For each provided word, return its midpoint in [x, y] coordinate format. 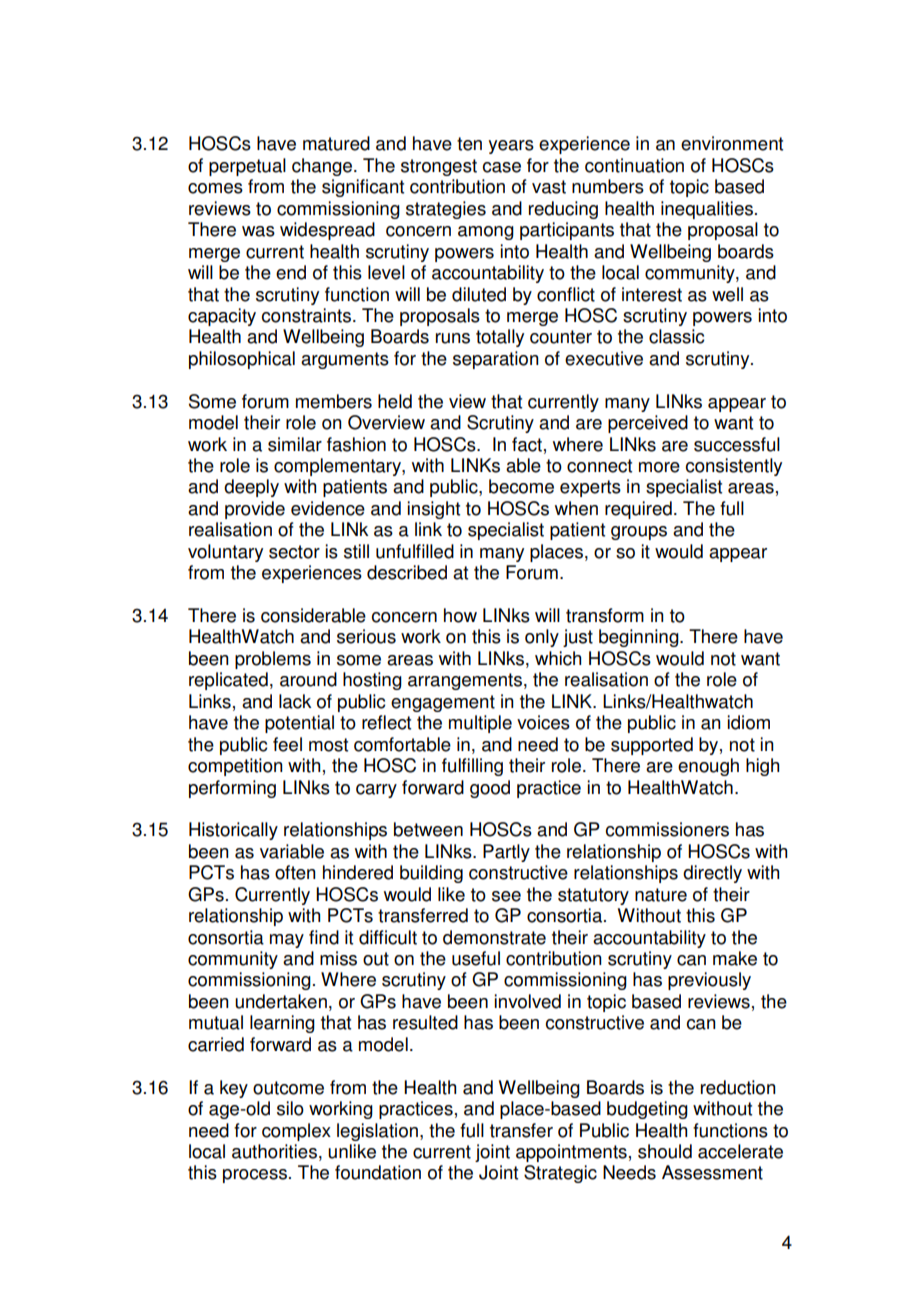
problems [273, 660]
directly [712, 874]
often [295, 872]
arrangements [465, 681]
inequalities [708, 210]
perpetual [247, 167]
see [506, 896]
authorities [274, 1151]
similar [295, 444]
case [502, 167]
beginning [640, 638]
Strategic [560, 1174]
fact [527, 444]
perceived [648, 424]
